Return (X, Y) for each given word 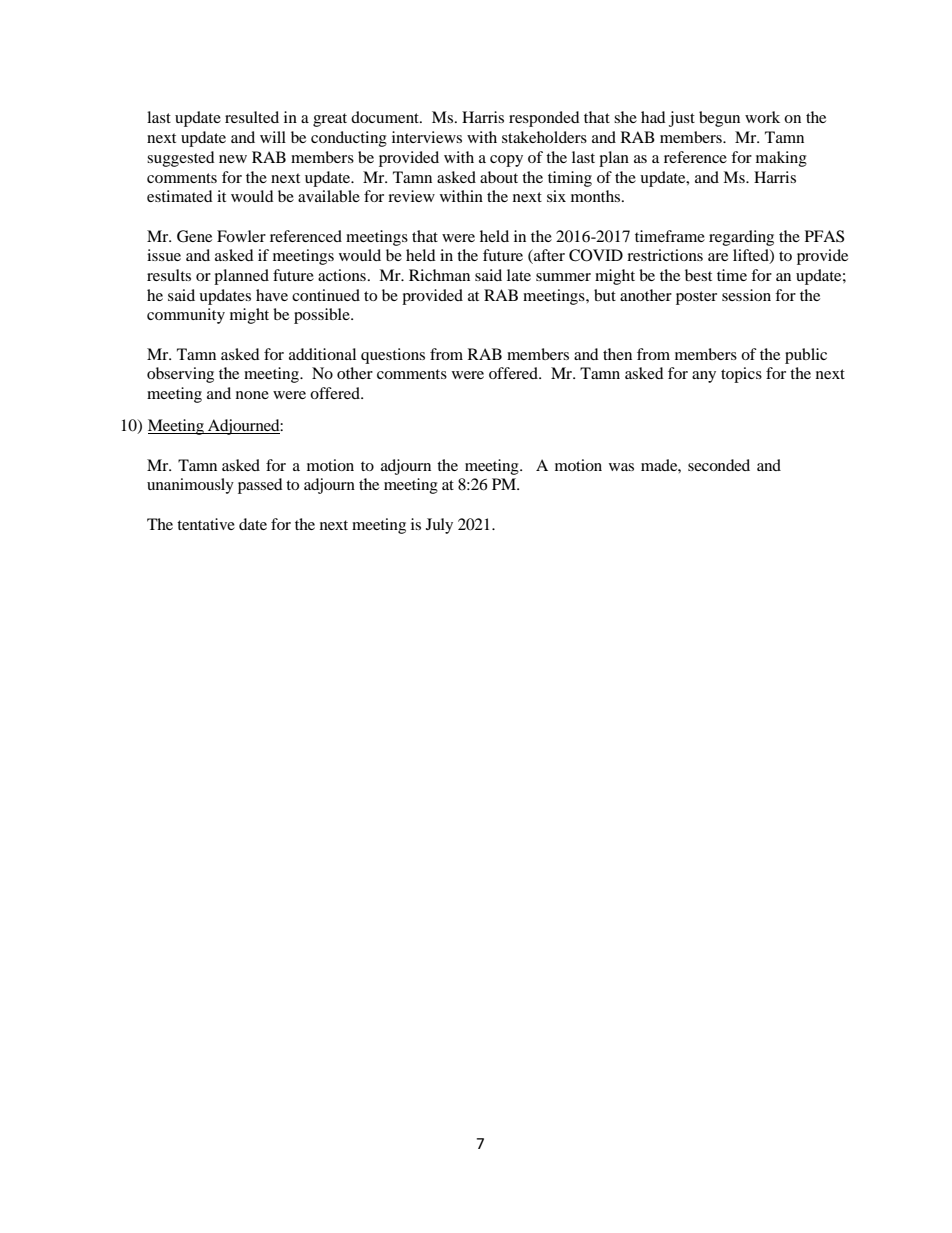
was (621, 467)
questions (393, 356)
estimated (180, 196)
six (556, 196)
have (272, 295)
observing (180, 375)
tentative (206, 524)
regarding (741, 238)
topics (741, 375)
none (252, 395)
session (746, 295)
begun (719, 119)
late (519, 275)
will (273, 137)
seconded (719, 465)
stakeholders (544, 137)
